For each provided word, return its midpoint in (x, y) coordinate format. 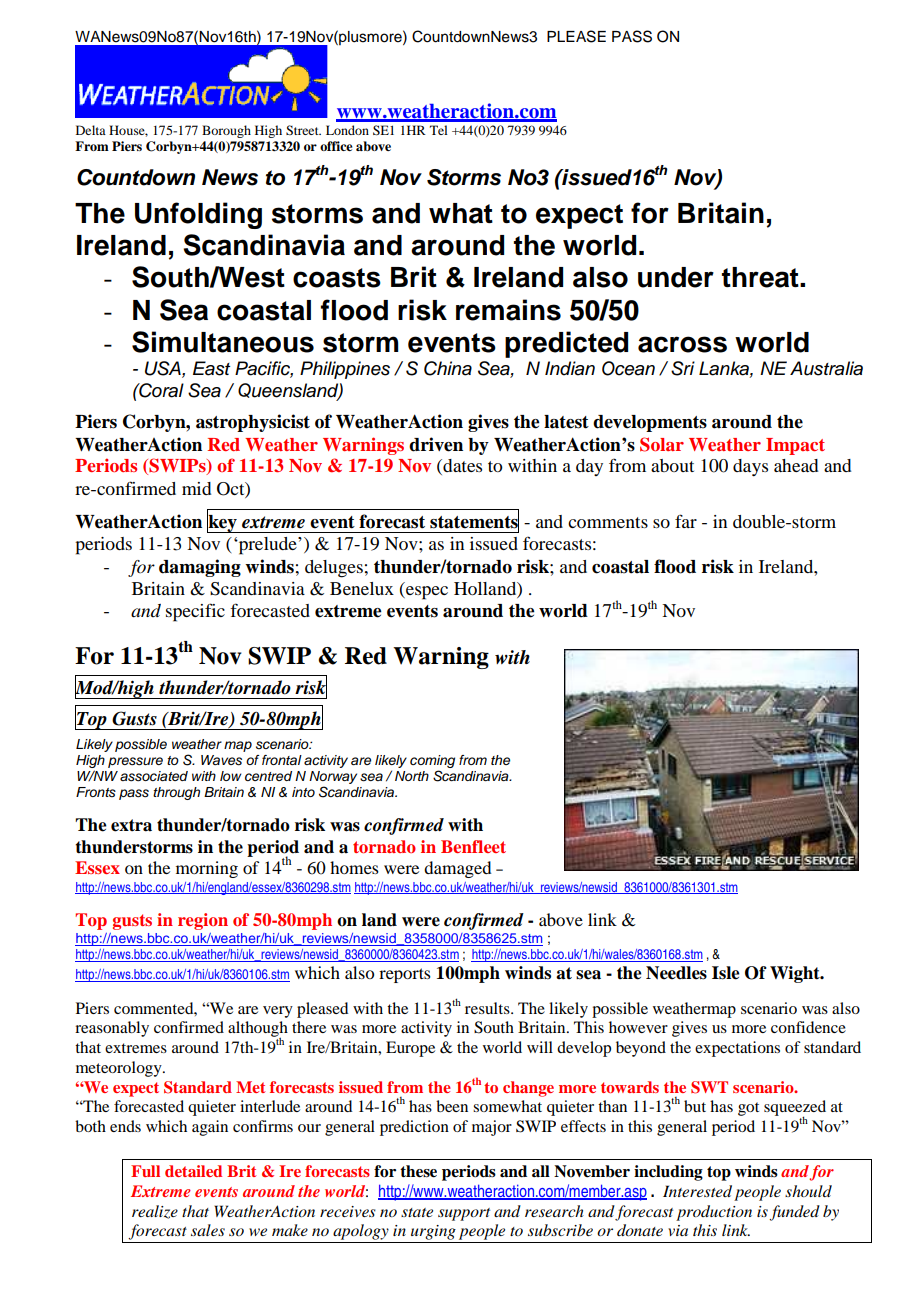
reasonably (112, 1029)
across (682, 344)
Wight (796, 974)
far (686, 521)
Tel (439, 130)
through (176, 793)
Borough (226, 131)
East (211, 368)
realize (155, 1212)
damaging (200, 568)
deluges (334, 569)
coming (432, 761)
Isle (726, 973)
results (488, 1008)
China (448, 368)
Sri (683, 368)
